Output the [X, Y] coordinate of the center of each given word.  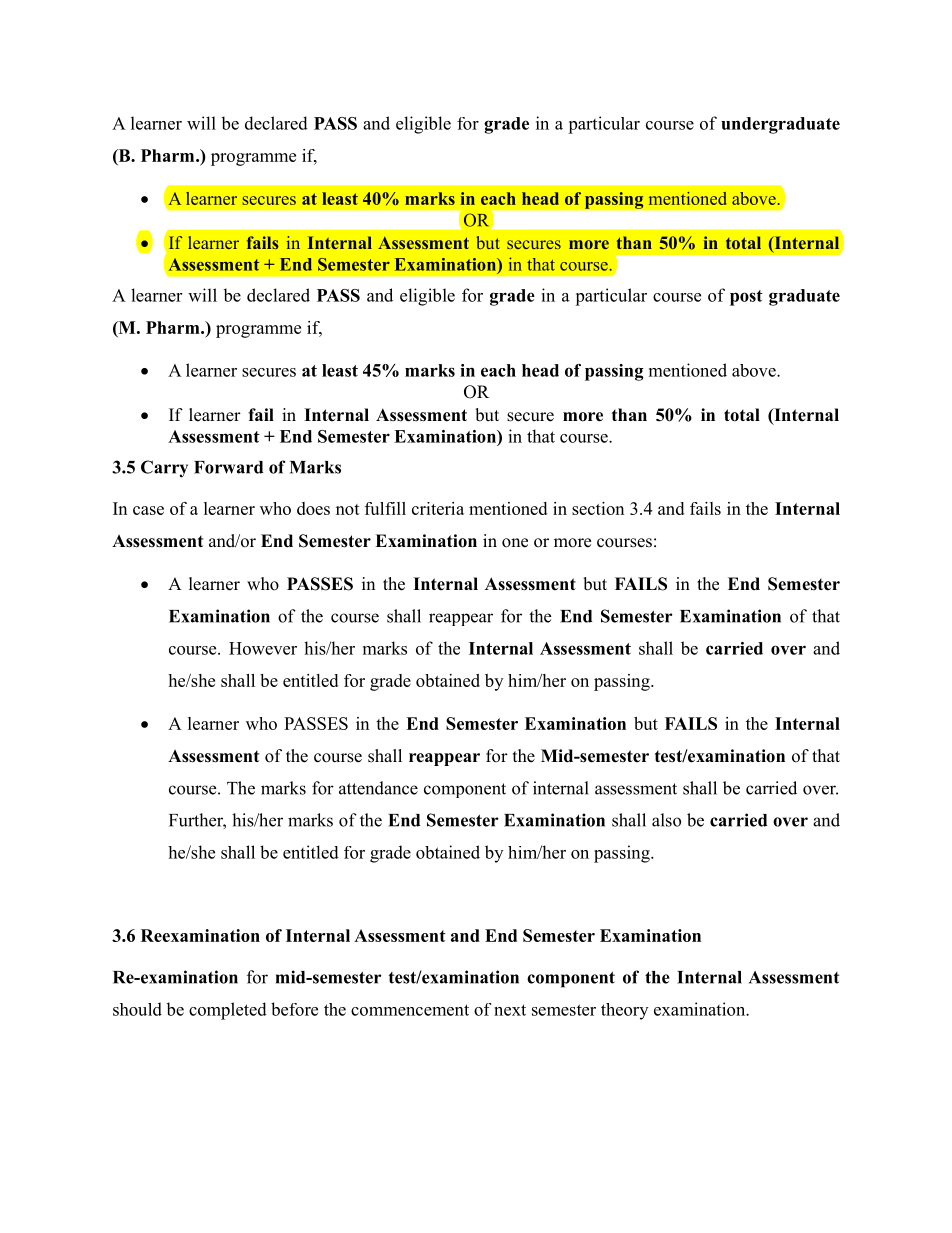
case [148, 510]
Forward [228, 467]
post [746, 298]
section [598, 508]
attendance [378, 788]
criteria [438, 508]
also [666, 820]
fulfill [385, 508]
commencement [410, 1010]
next [510, 1010]
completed [228, 1011]
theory [624, 1011]
